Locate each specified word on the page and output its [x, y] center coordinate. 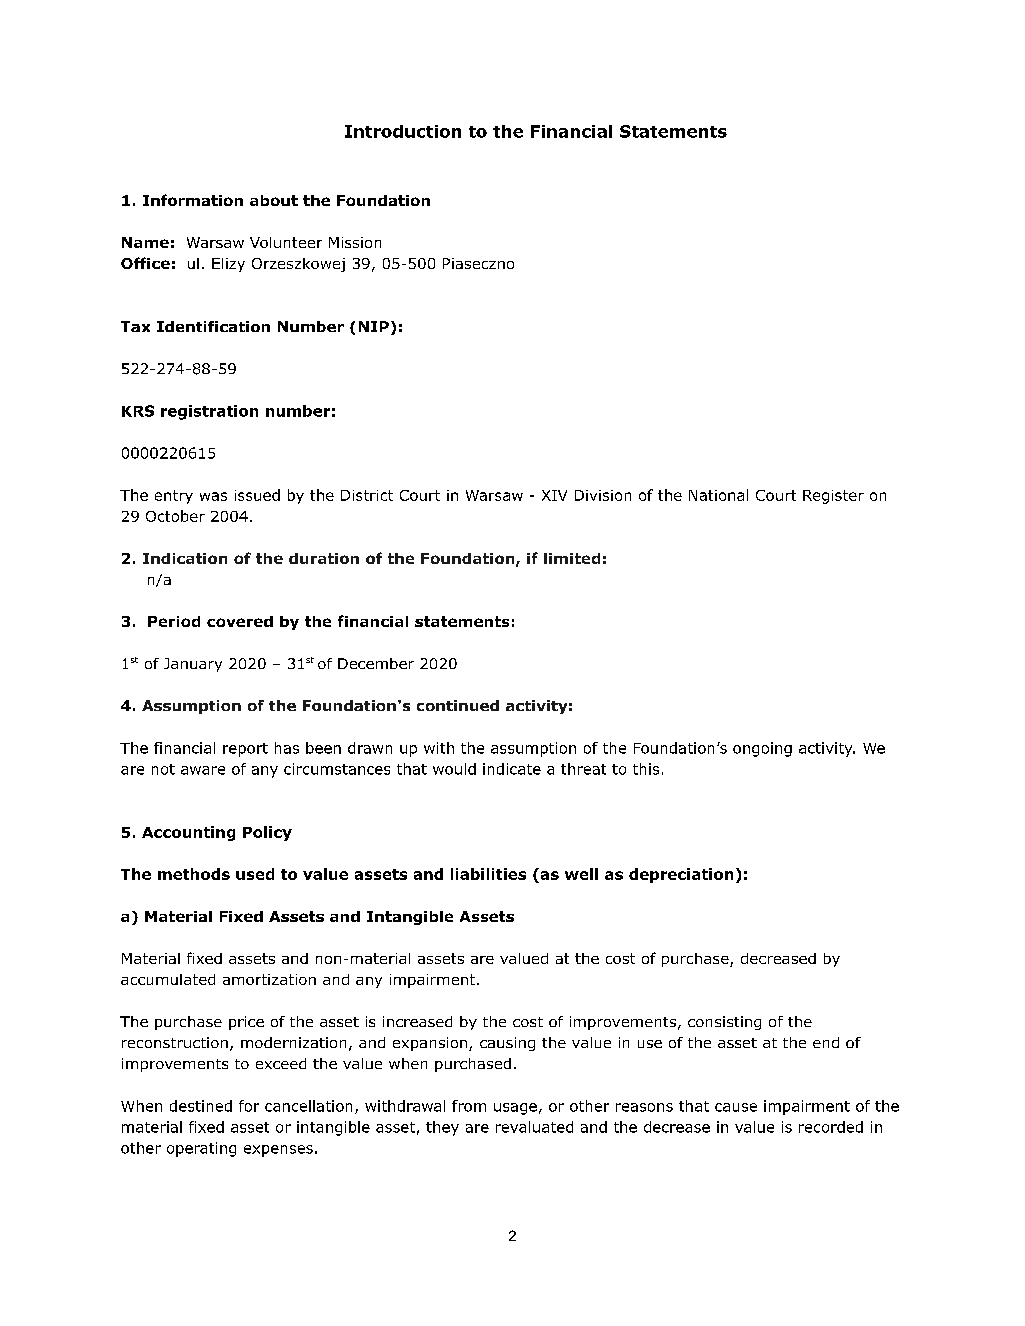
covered [240, 621]
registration [209, 412]
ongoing [762, 749]
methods [194, 874]
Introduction [403, 131]
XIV [554, 495]
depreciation [681, 875]
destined [201, 1106]
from [469, 1106]
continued [458, 705]
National [718, 495]
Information [193, 200]
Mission [355, 242]
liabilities [488, 874]
